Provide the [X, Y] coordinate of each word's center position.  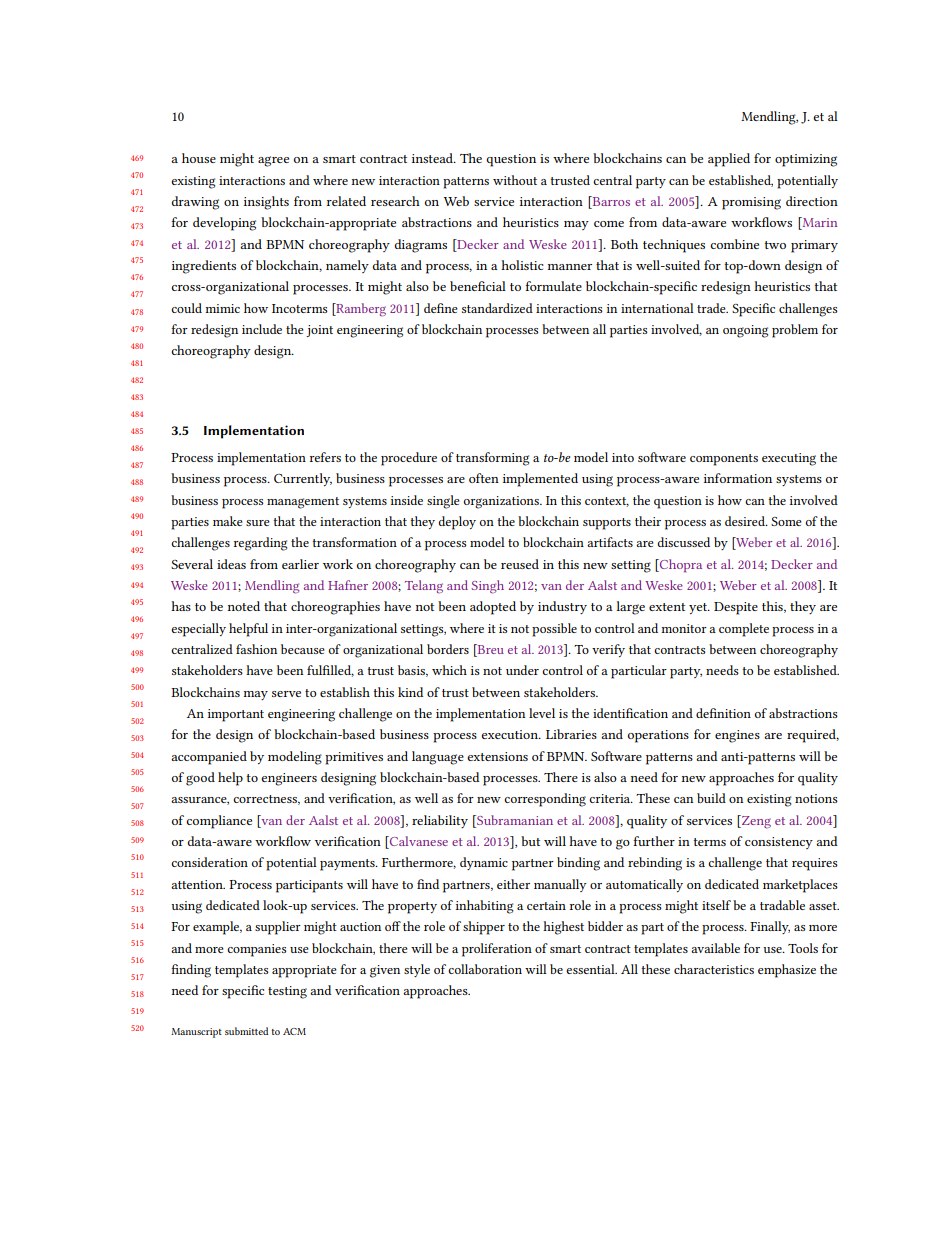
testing [287, 992]
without [515, 180]
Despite [736, 608]
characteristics [714, 969]
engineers [289, 779]
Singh [488, 587]
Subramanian [514, 820]
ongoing [745, 331]
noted [244, 606]
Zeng [755, 822]
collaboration [485, 969]
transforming [492, 459]
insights [266, 203]
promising [751, 203]
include [262, 329]
